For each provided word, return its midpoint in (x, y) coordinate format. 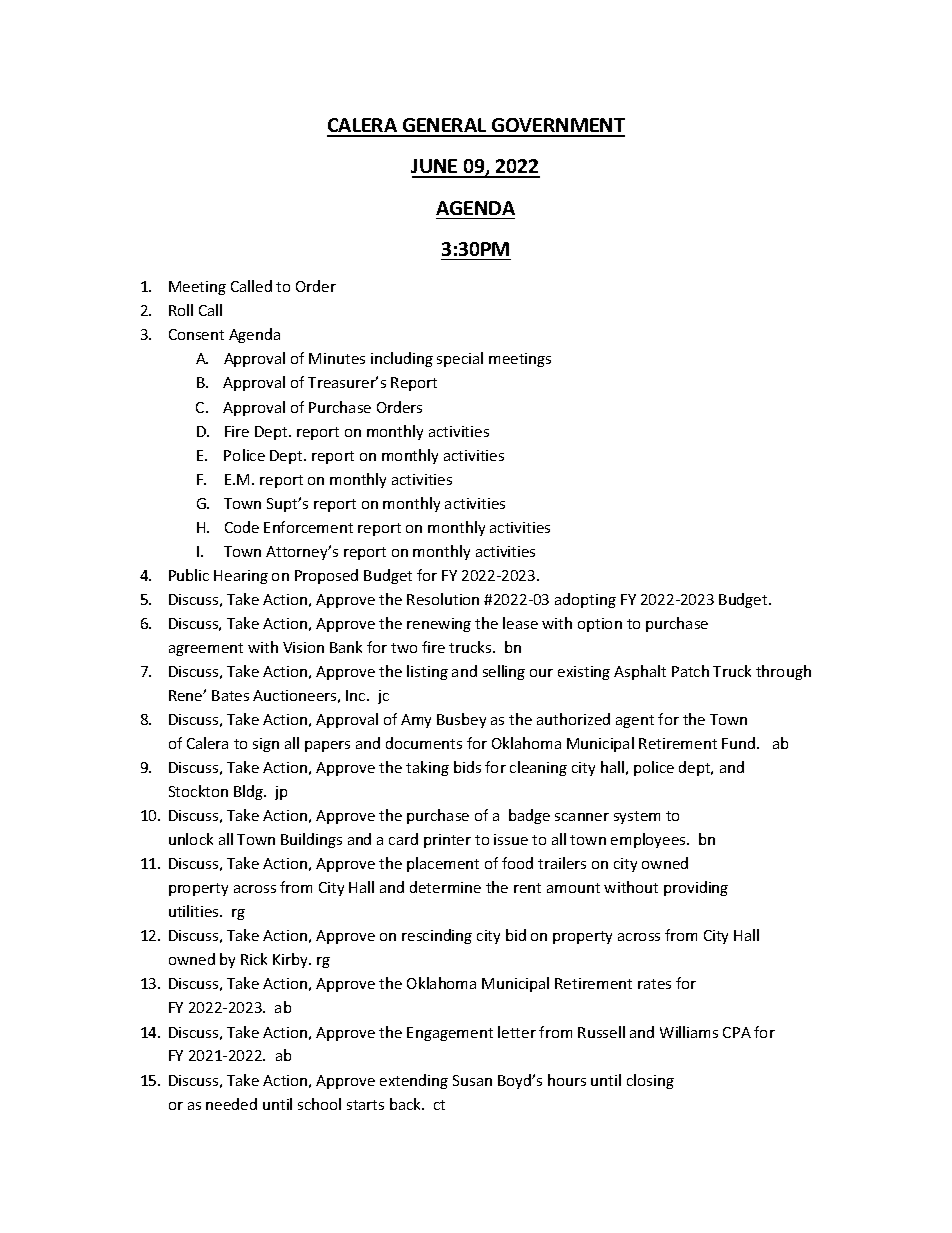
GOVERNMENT (557, 127)
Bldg (250, 792)
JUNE (435, 168)
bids (467, 767)
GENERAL (445, 127)
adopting (585, 600)
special (460, 359)
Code (242, 527)
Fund (740, 743)
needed (231, 1104)
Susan (472, 1080)
